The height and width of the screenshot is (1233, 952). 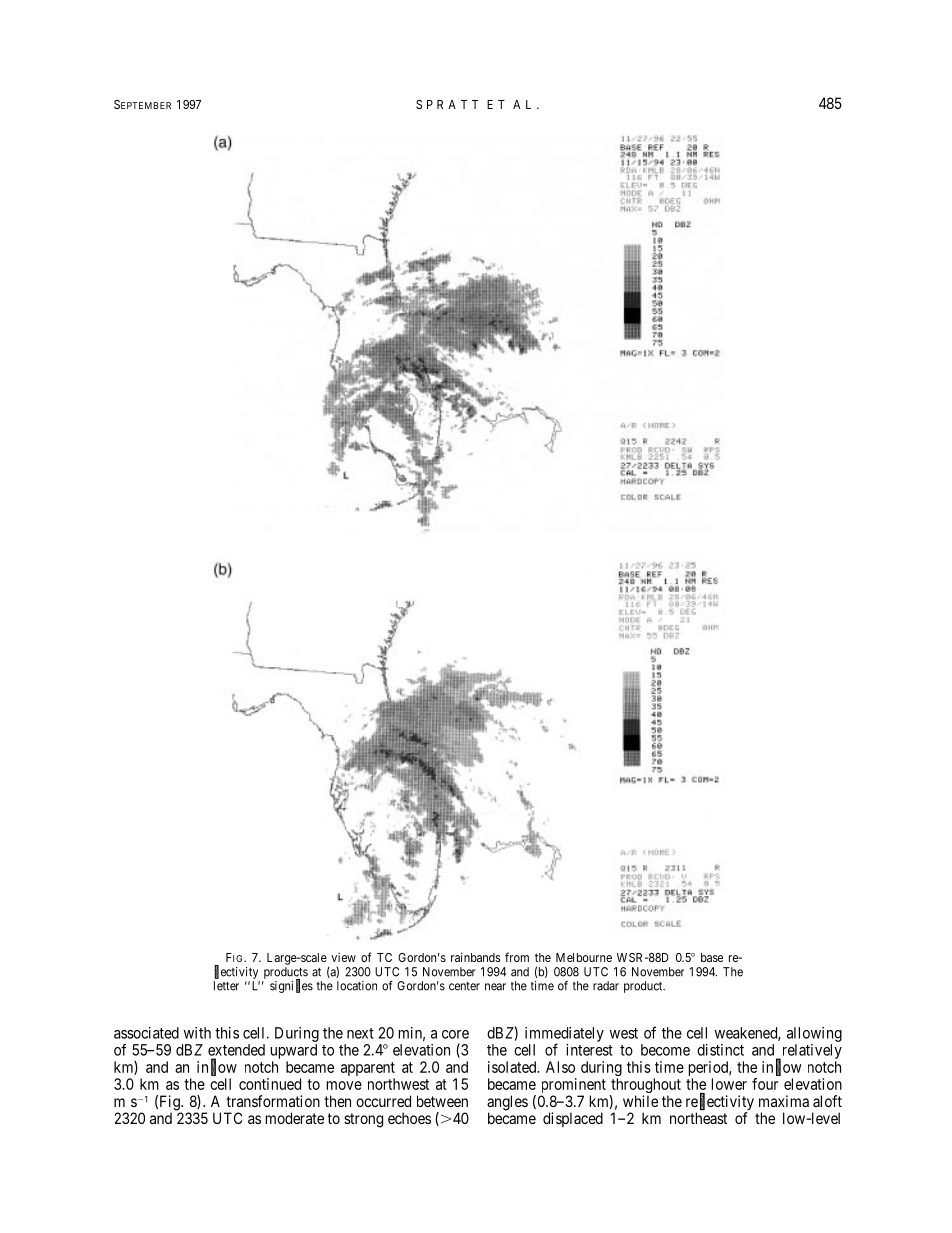 What do you see at coordinates (814, 1034) in the screenshot?
I see `allowing` at bounding box center [814, 1034].
